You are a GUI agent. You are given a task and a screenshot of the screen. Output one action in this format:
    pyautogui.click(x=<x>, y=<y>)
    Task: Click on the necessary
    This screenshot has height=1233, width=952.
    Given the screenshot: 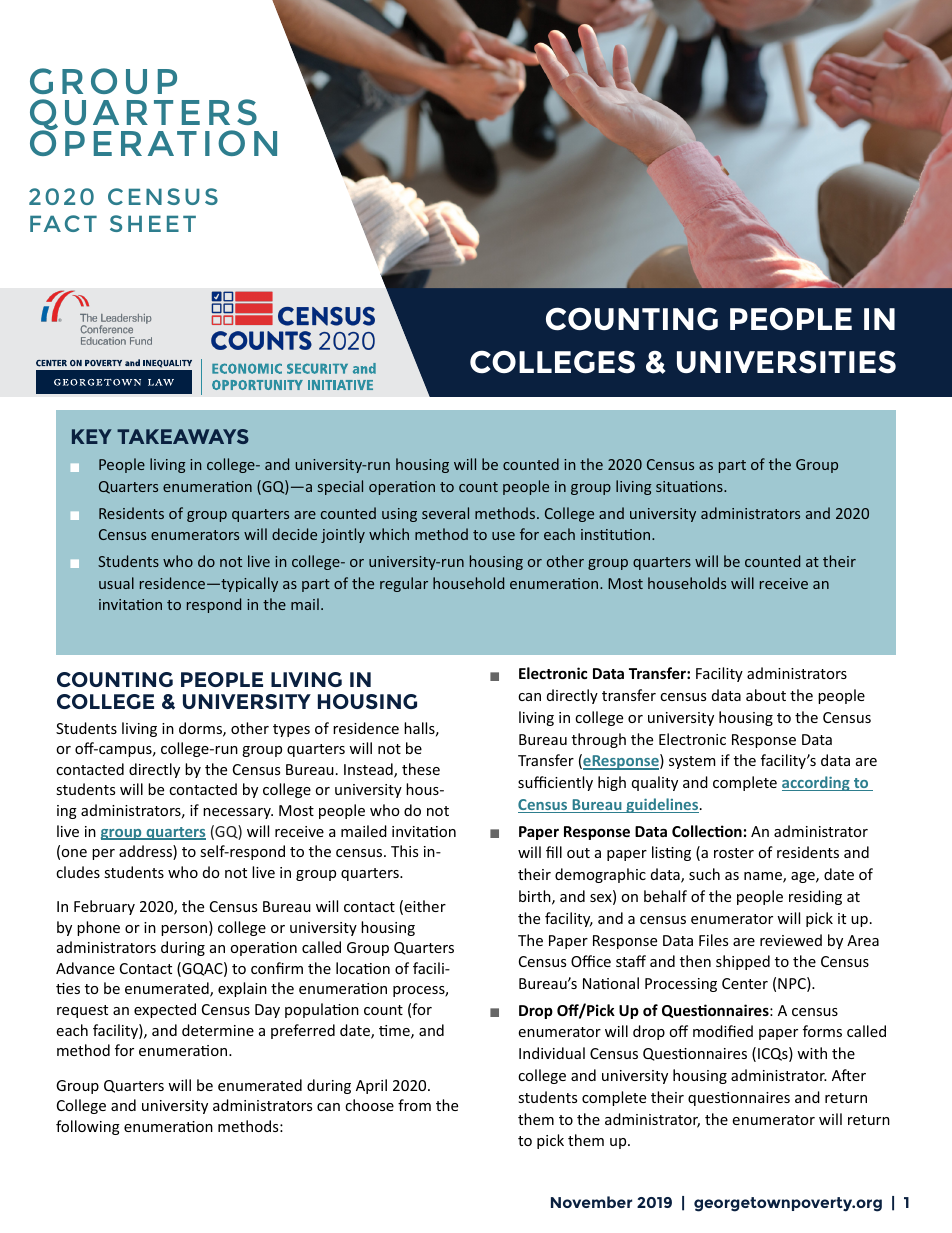 What is the action you would take?
    pyautogui.click(x=238, y=813)
